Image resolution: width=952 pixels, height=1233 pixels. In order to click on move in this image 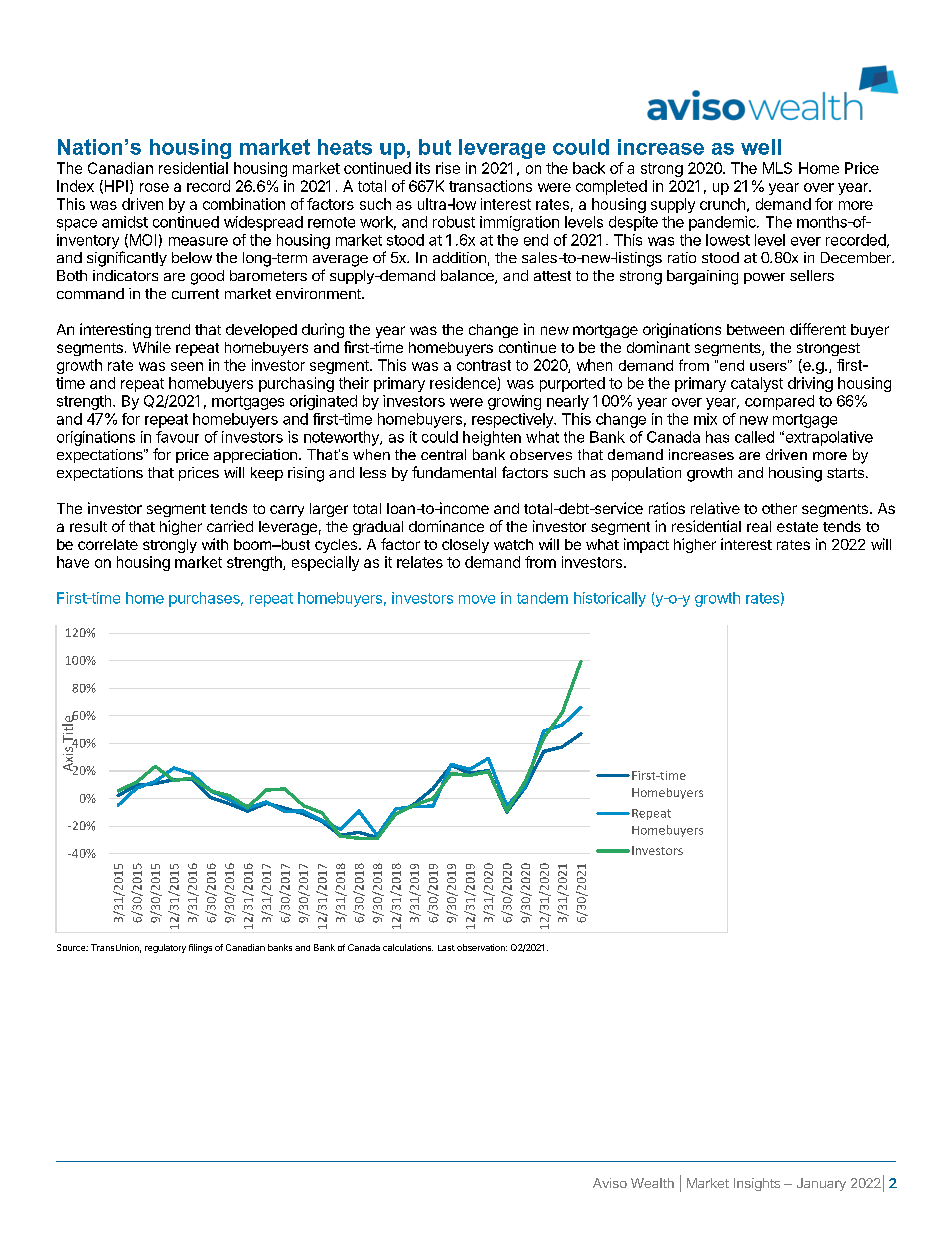, I will do `click(477, 599)`.
